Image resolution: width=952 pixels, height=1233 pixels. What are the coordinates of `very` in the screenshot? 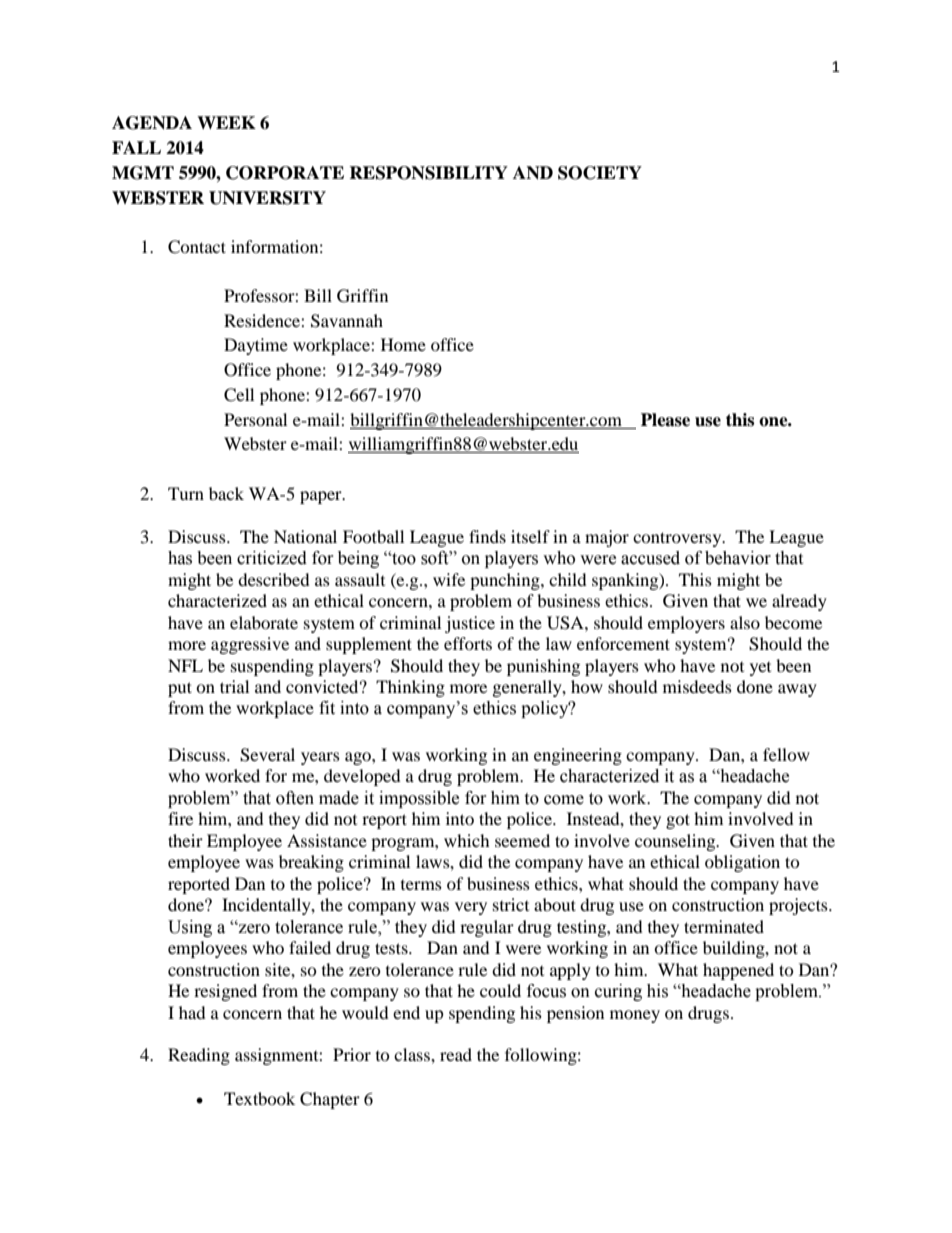 It's located at (471, 908).
